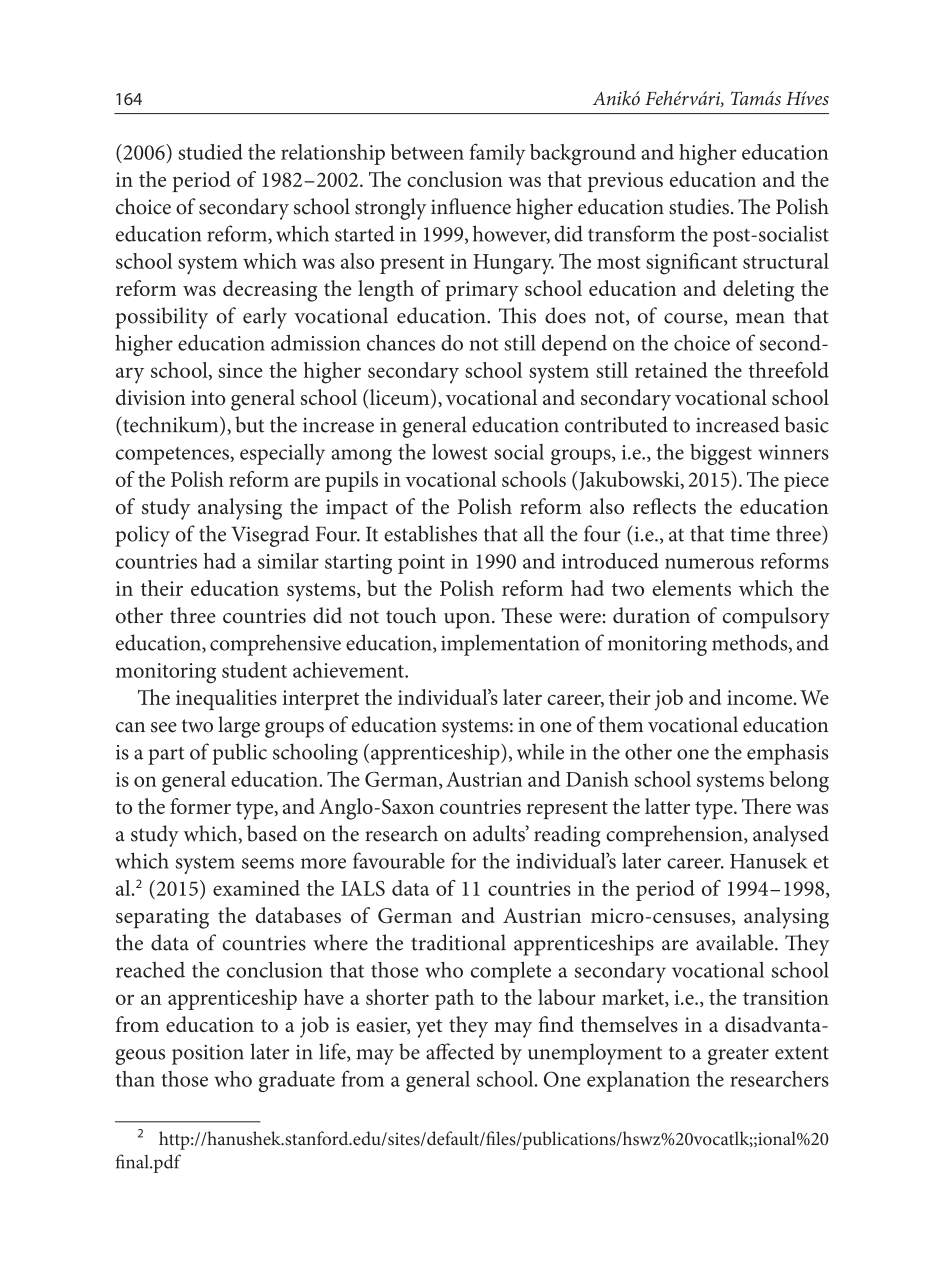  Describe the element at coordinates (468, 621) in the document. I see `upon` at that location.
